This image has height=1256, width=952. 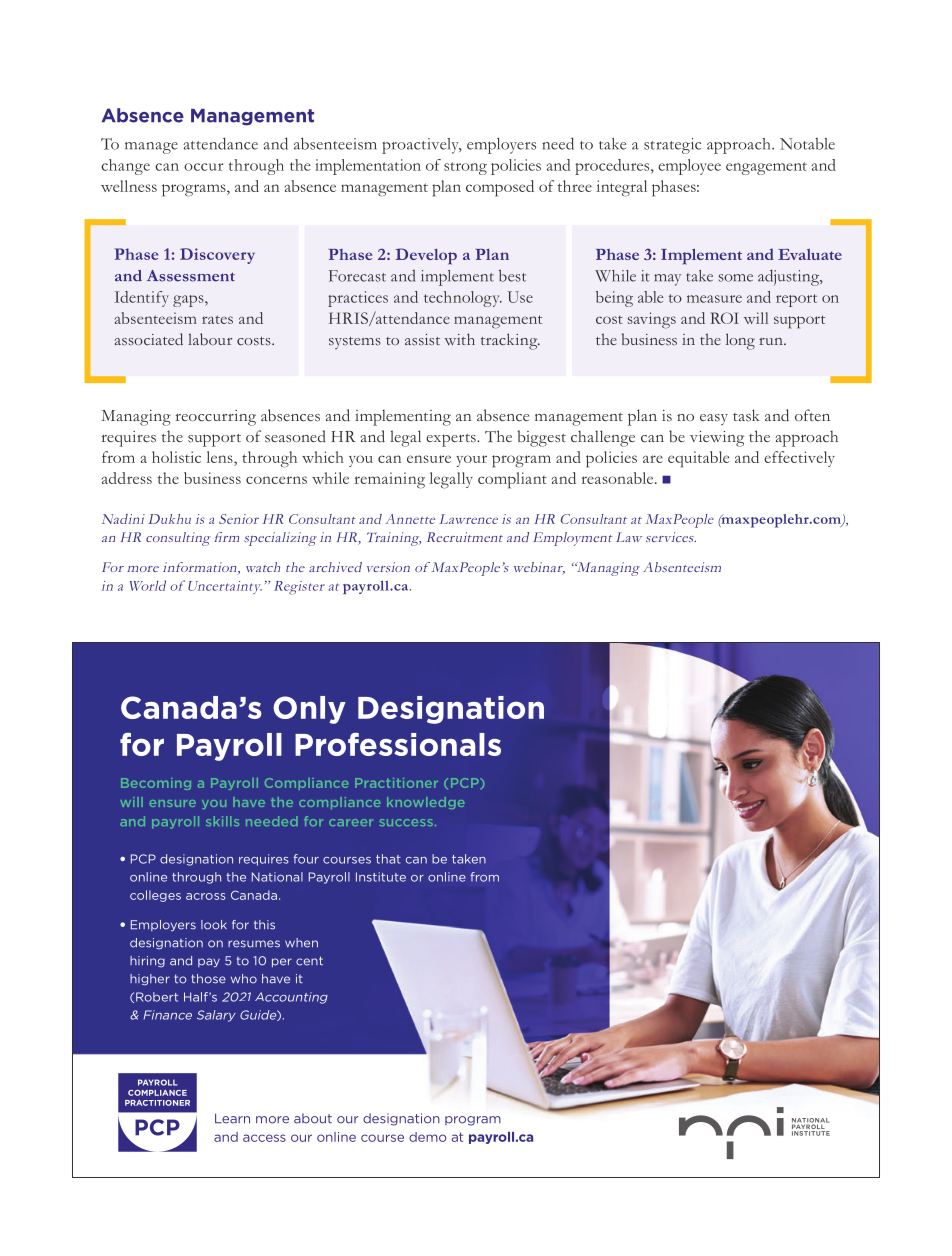 I want to click on that, so click(x=388, y=859).
